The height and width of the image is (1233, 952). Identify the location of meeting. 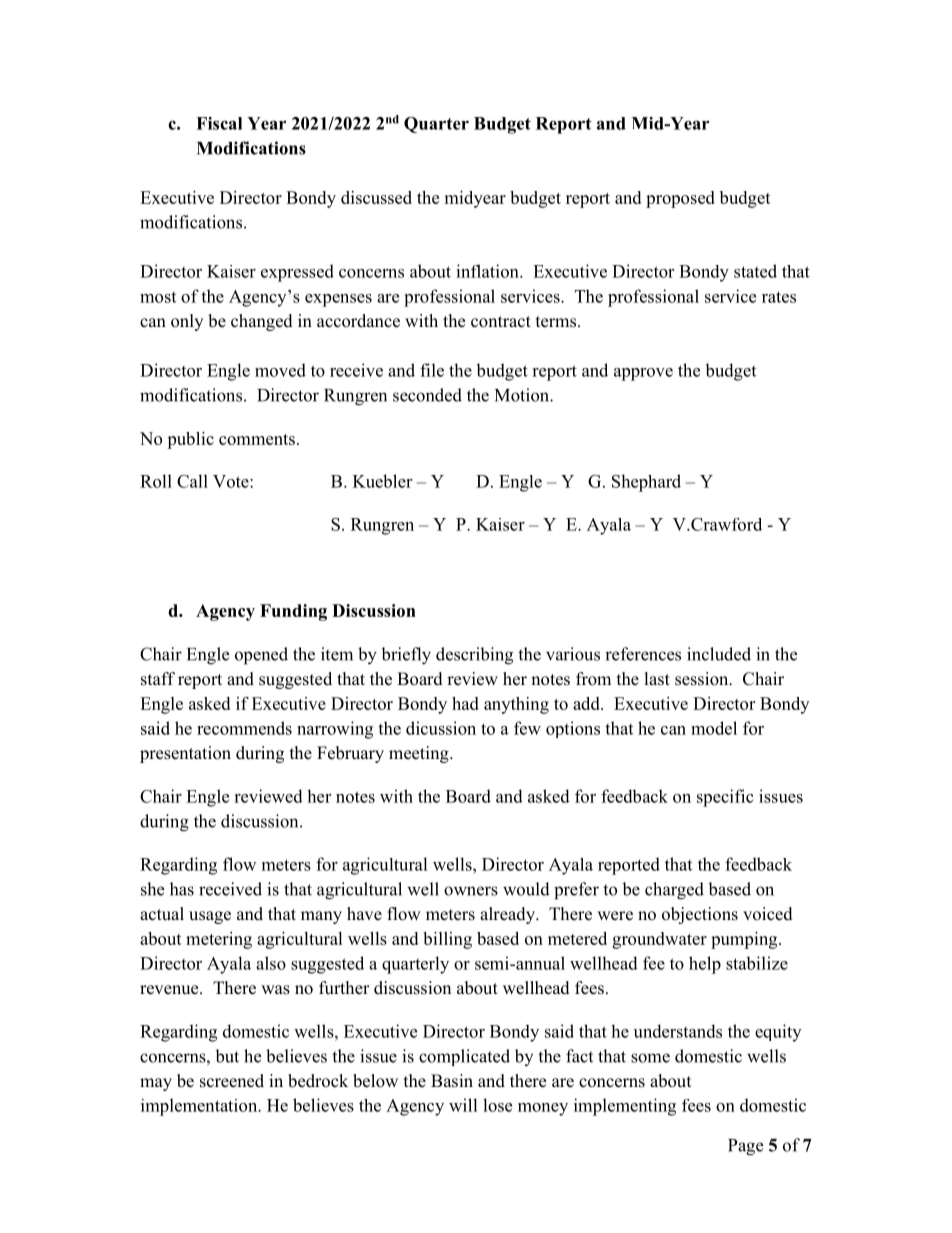
(420, 754).
